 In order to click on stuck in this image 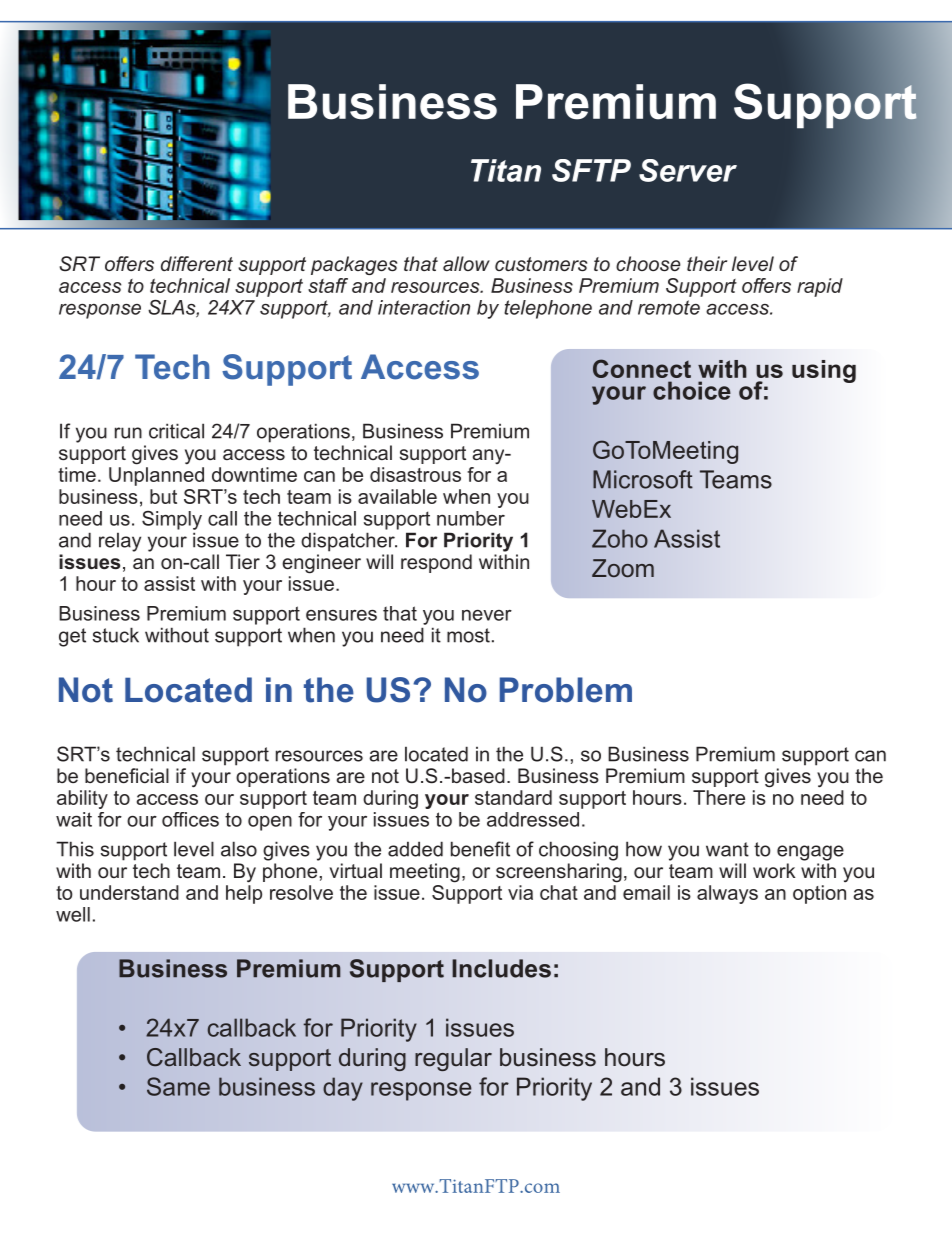, I will do `click(116, 635)`.
